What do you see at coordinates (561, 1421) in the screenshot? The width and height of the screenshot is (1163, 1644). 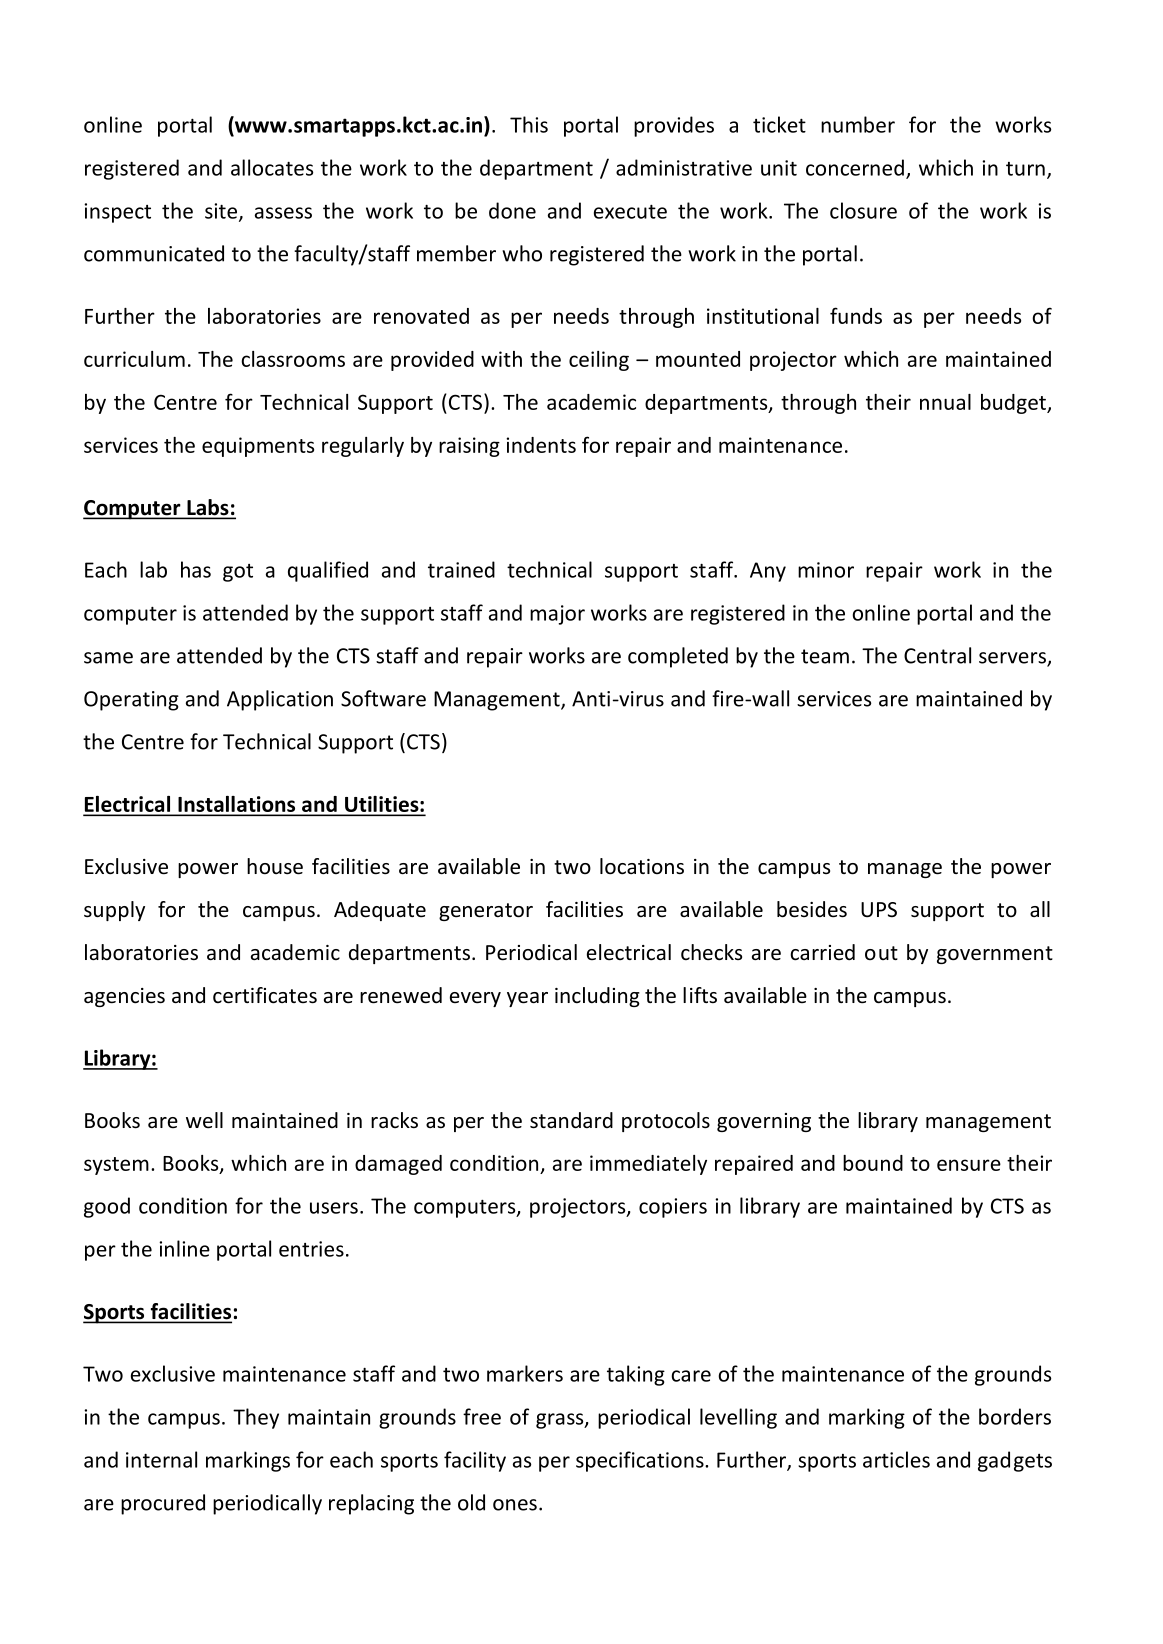 I see `grass` at bounding box center [561, 1421].
